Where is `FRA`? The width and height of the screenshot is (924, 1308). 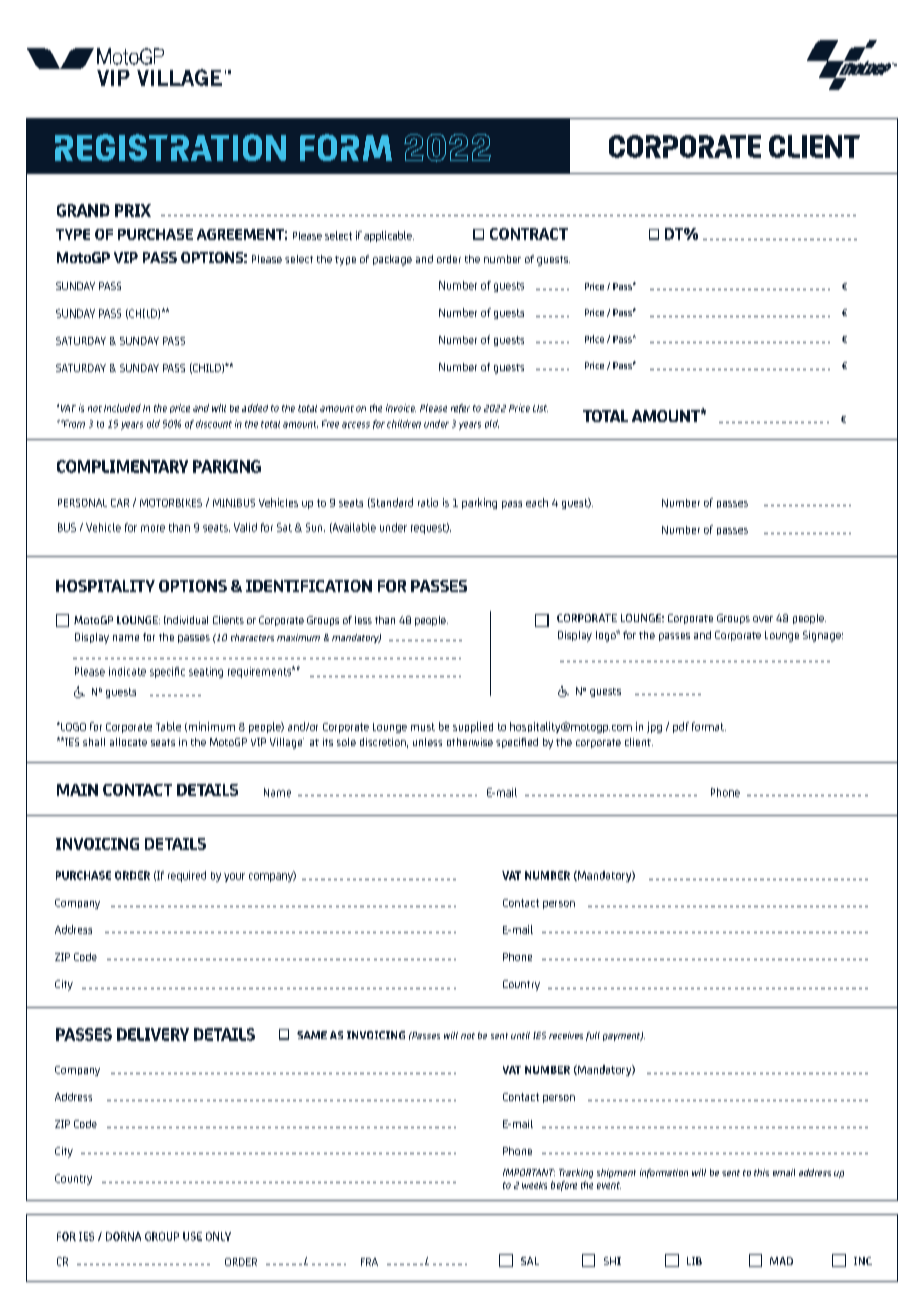
FRA is located at coordinates (369, 1262).
